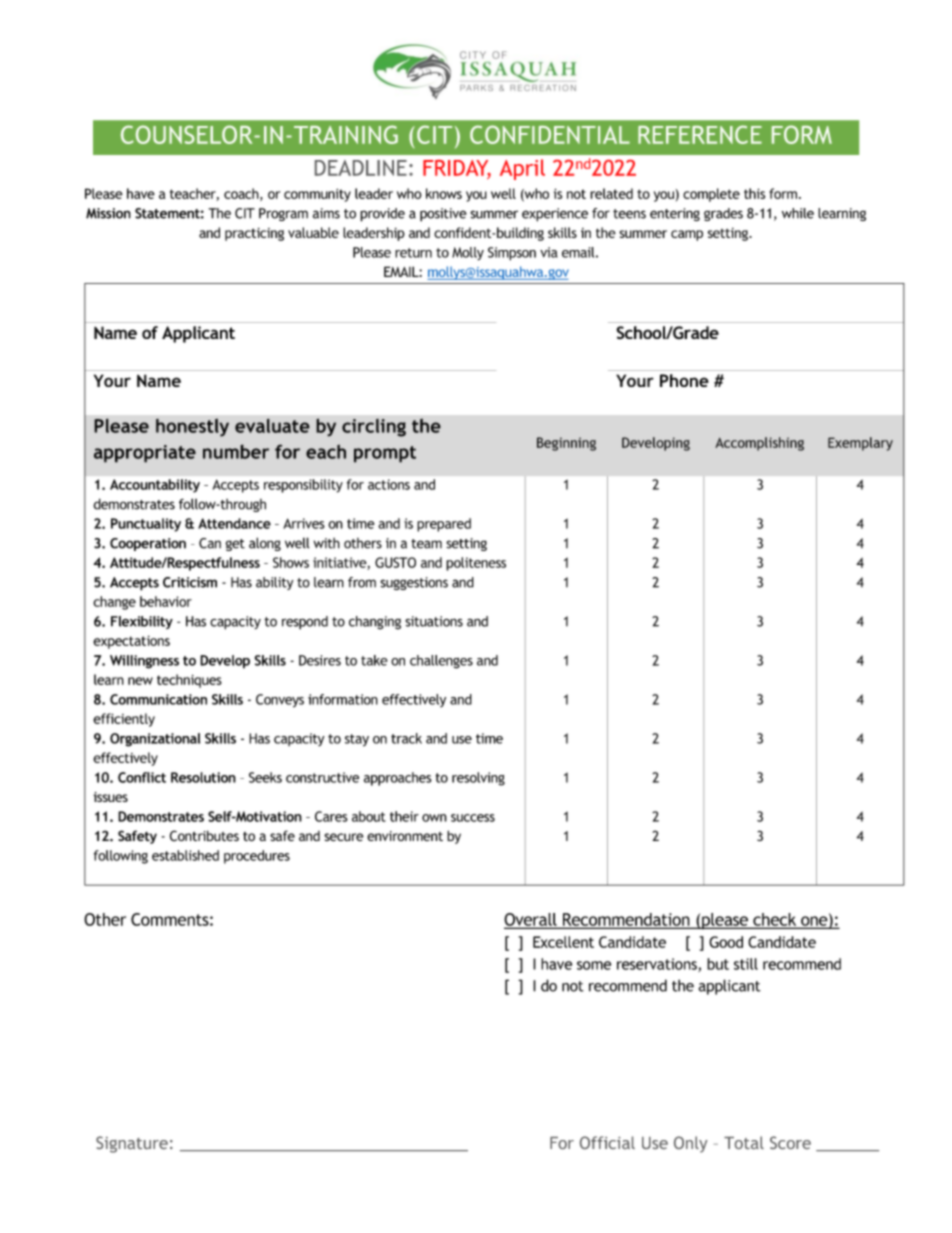  What do you see at coordinates (754, 193) in the page?
I see `this` at bounding box center [754, 193].
